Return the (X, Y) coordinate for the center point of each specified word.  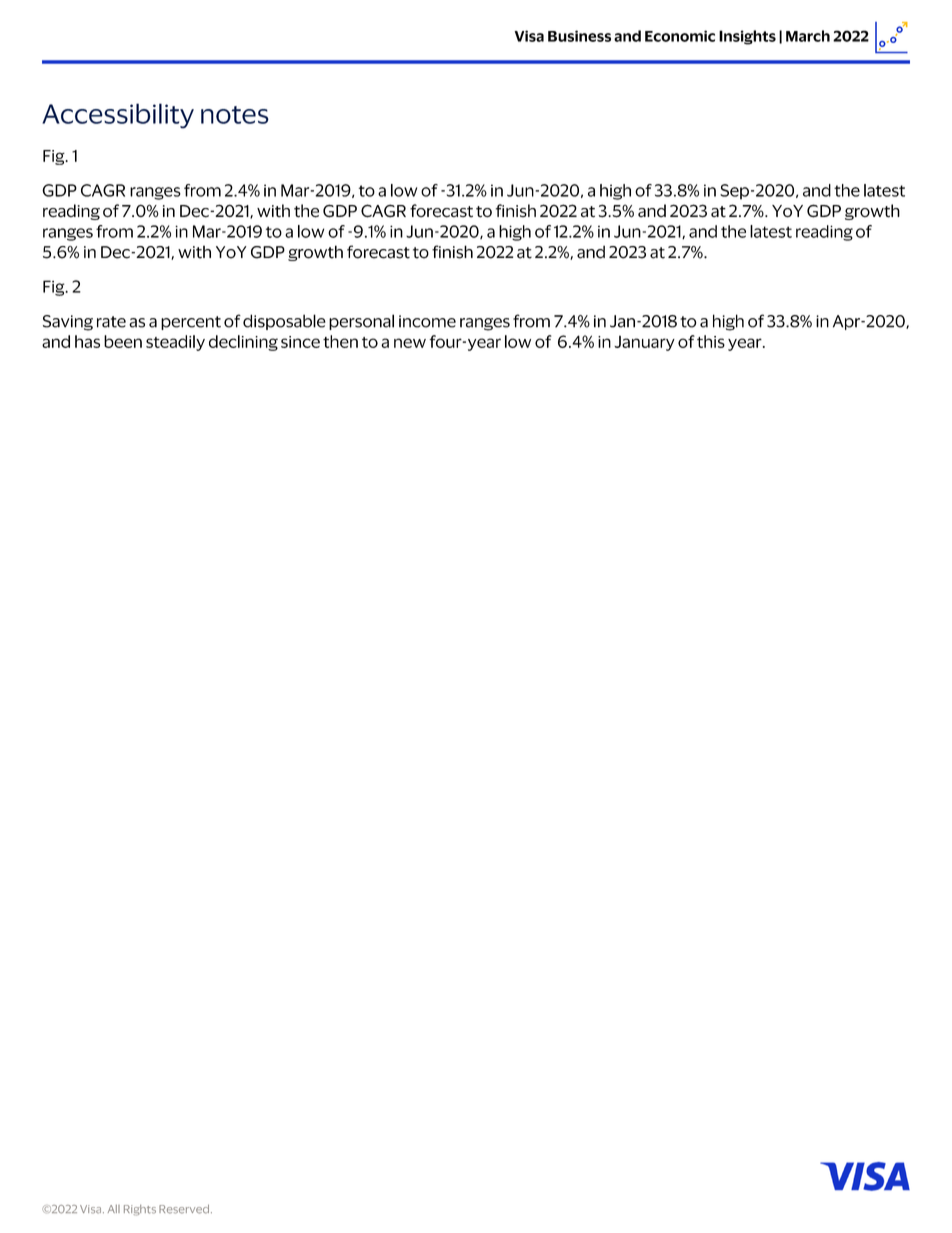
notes (235, 115)
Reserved (184, 1209)
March (808, 36)
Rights (140, 1210)
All (114, 1209)
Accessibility (118, 116)
